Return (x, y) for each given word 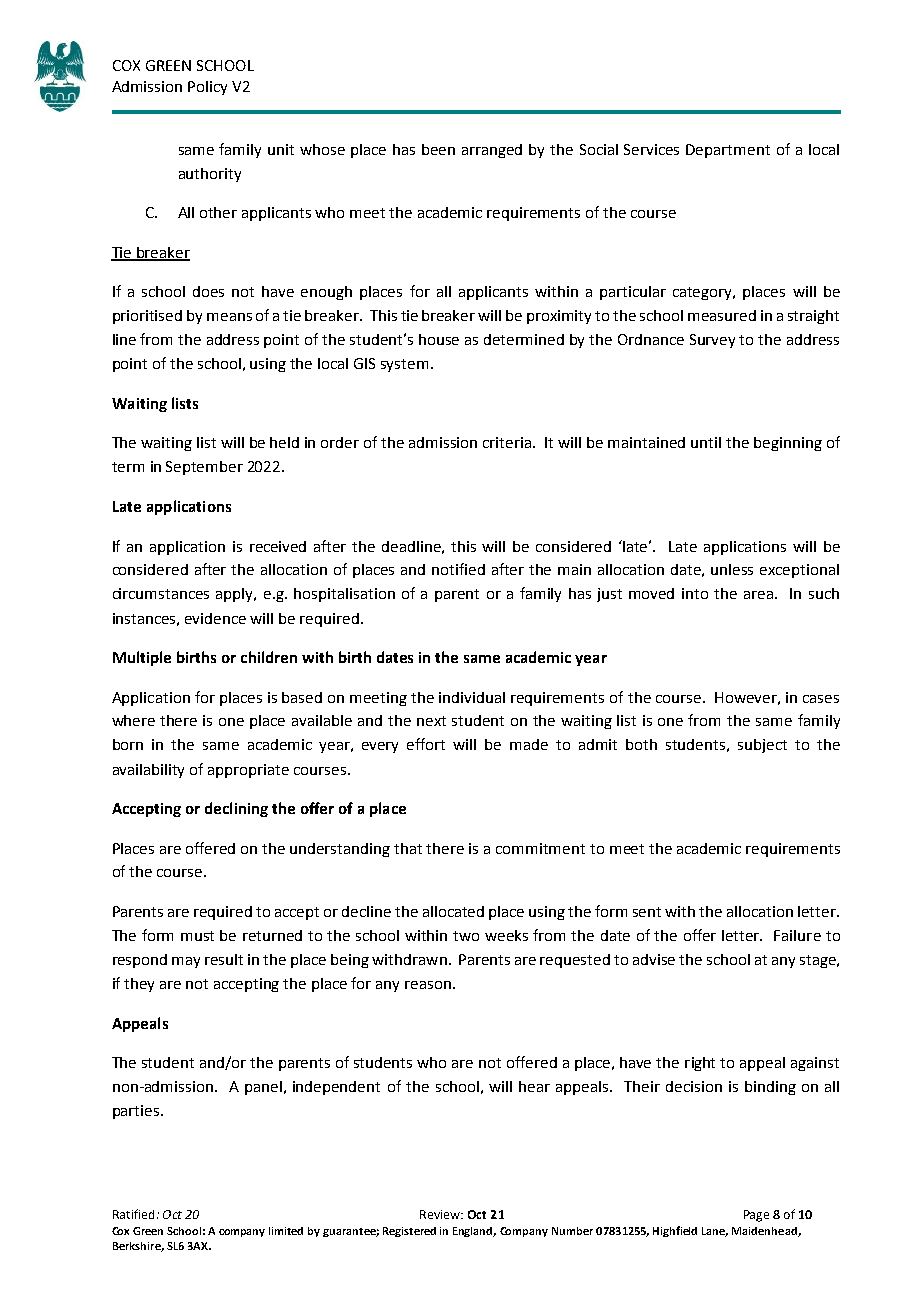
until (706, 442)
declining (236, 809)
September (204, 468)
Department (728, 151)
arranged (492, 151)
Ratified (133, 1214)
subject (762, 746)
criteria (508, 442)
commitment (540, 848)
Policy (207, 88)
